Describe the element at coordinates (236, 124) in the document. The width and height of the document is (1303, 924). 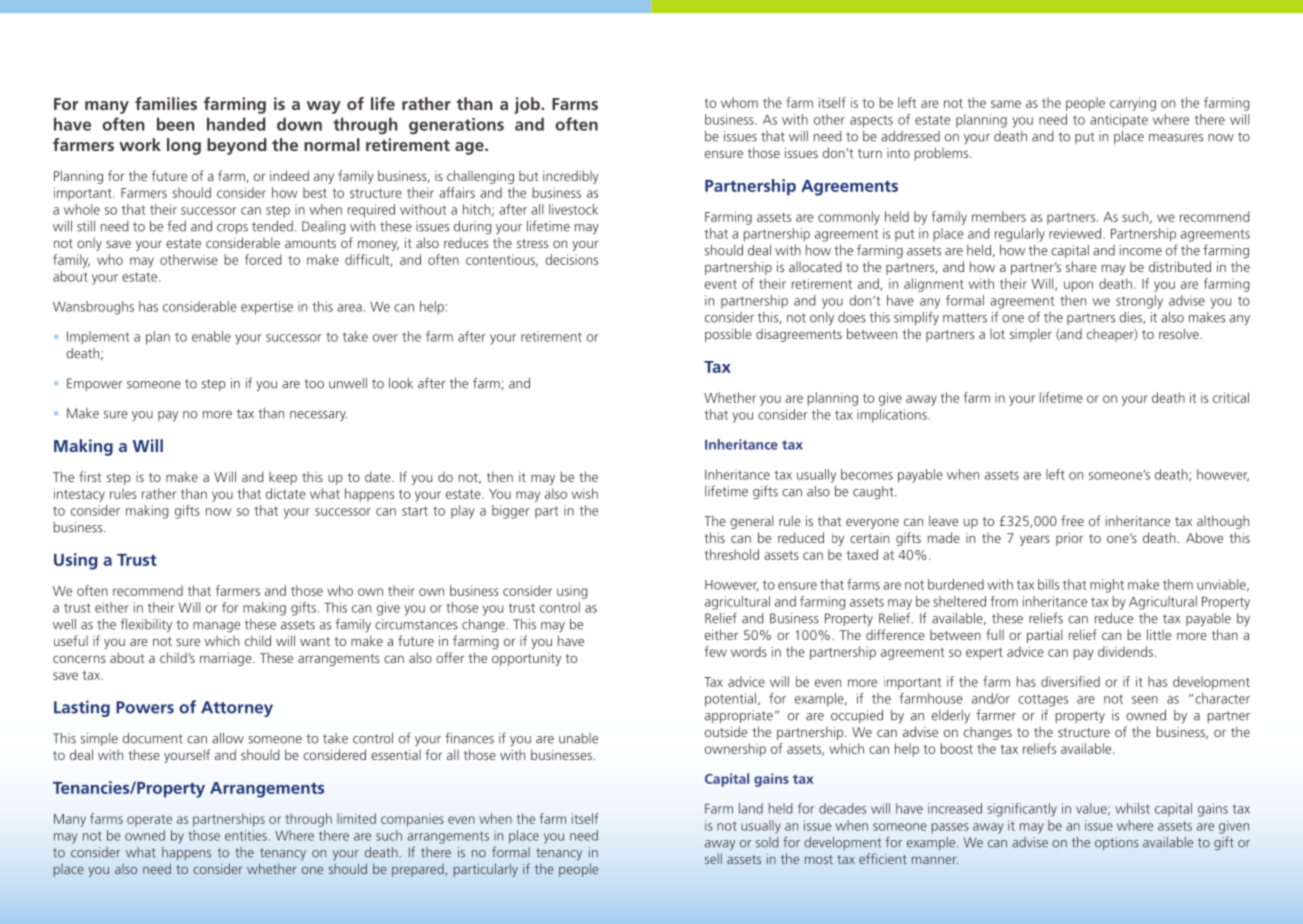
I see `handed` at that location.
